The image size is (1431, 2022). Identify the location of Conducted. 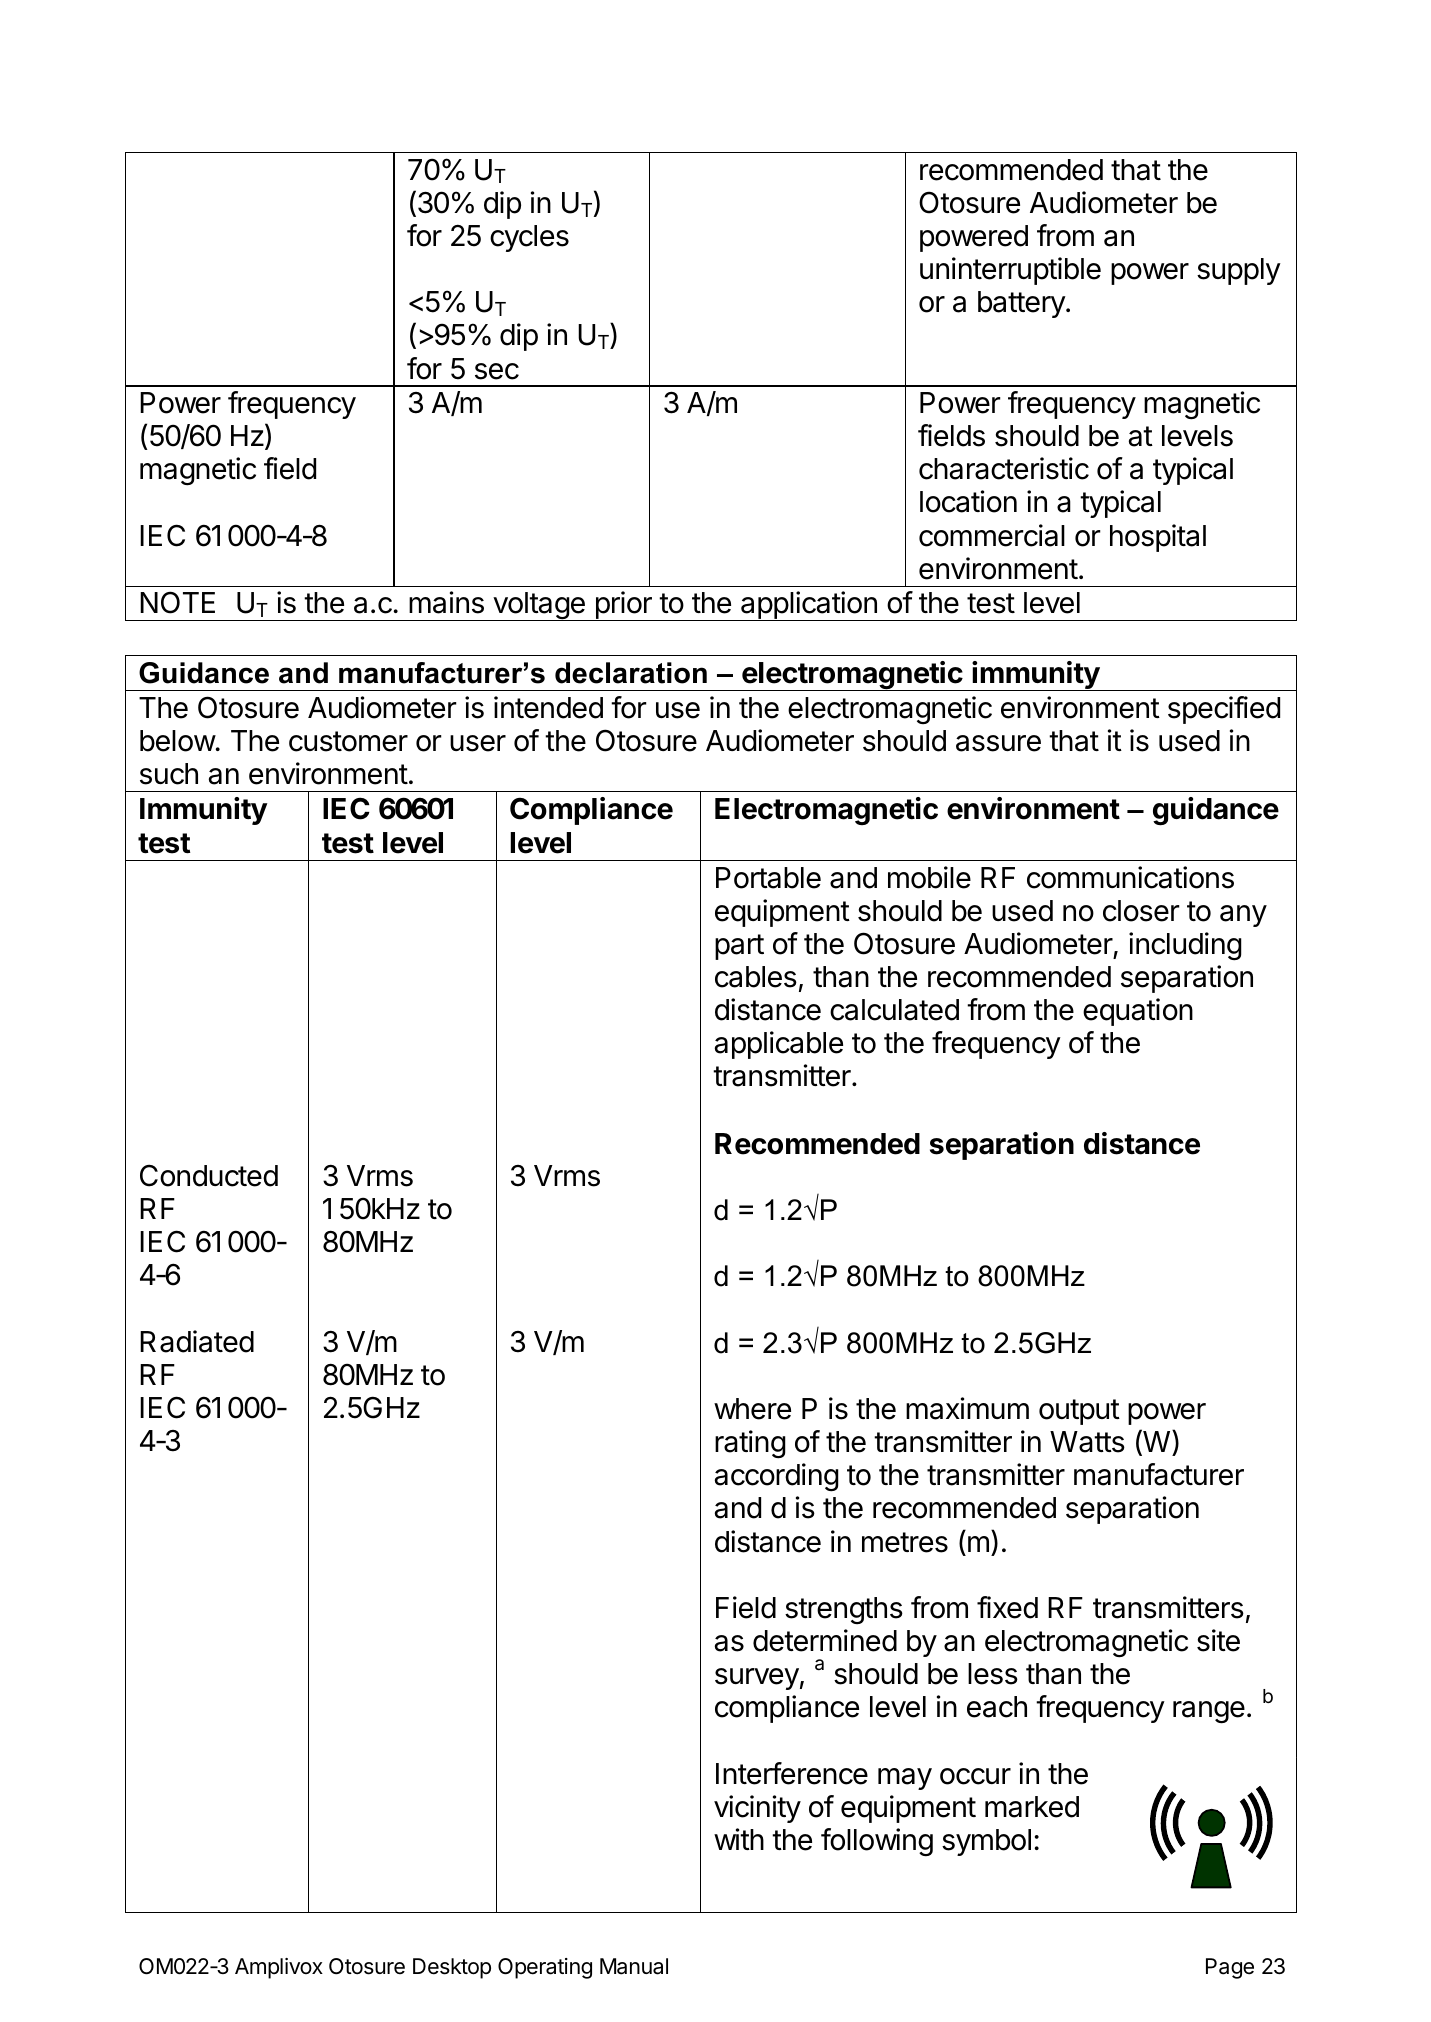
(209, 1175).
